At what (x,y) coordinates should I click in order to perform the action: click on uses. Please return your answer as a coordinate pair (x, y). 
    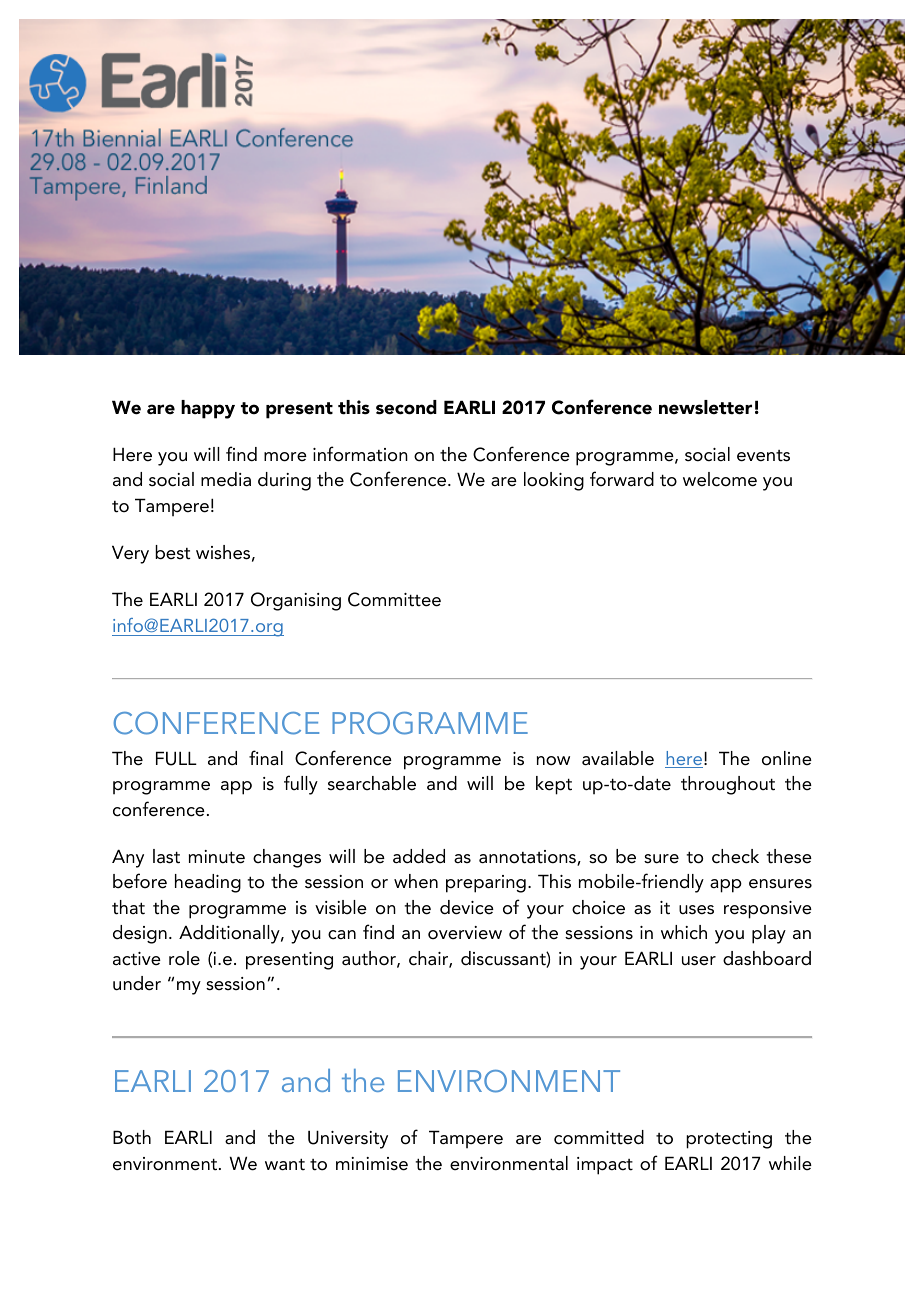
    Looking at the image, I should click on (696, 910).
